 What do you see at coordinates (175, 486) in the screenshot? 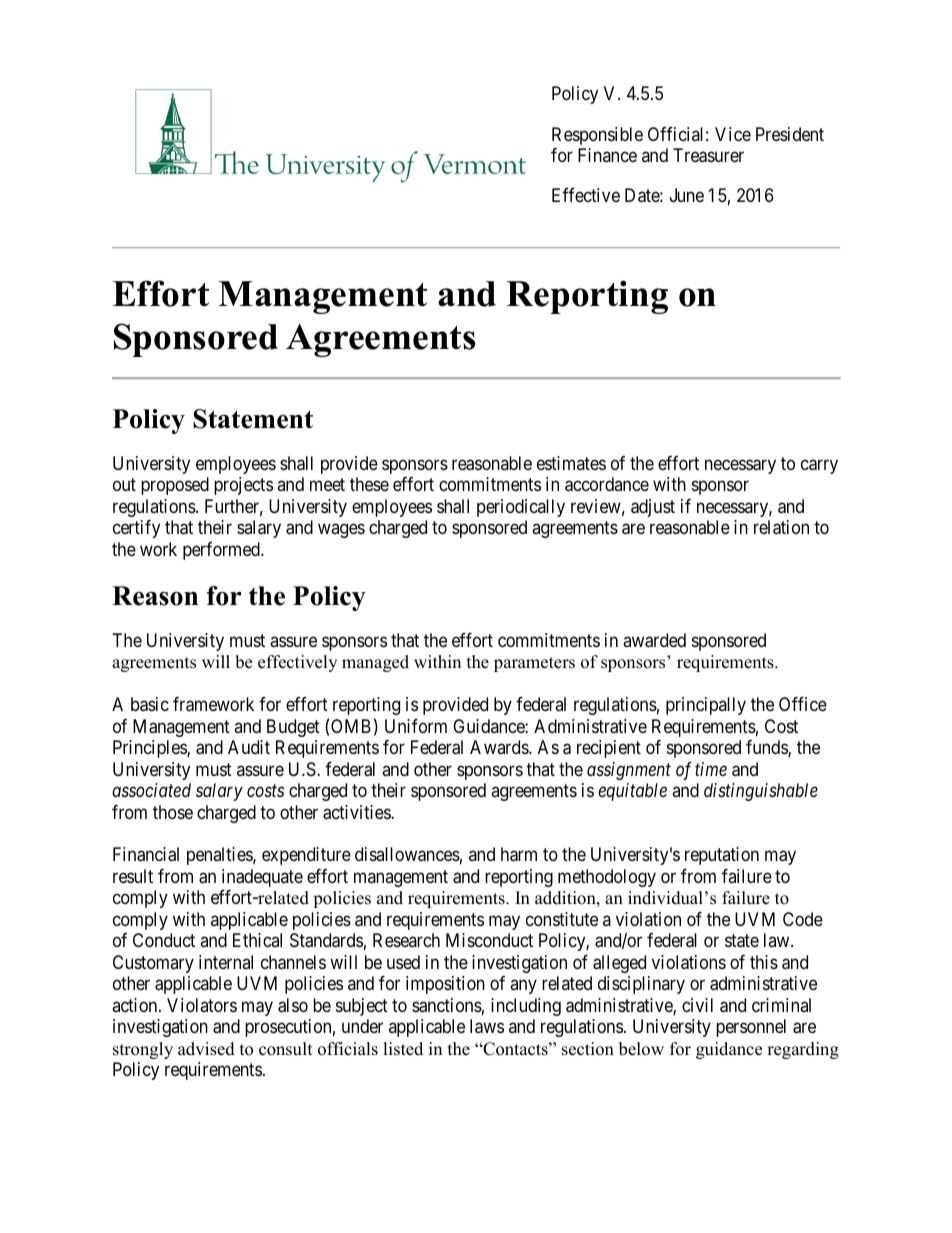
I see `proposed` at bounding box center [175, 486].
